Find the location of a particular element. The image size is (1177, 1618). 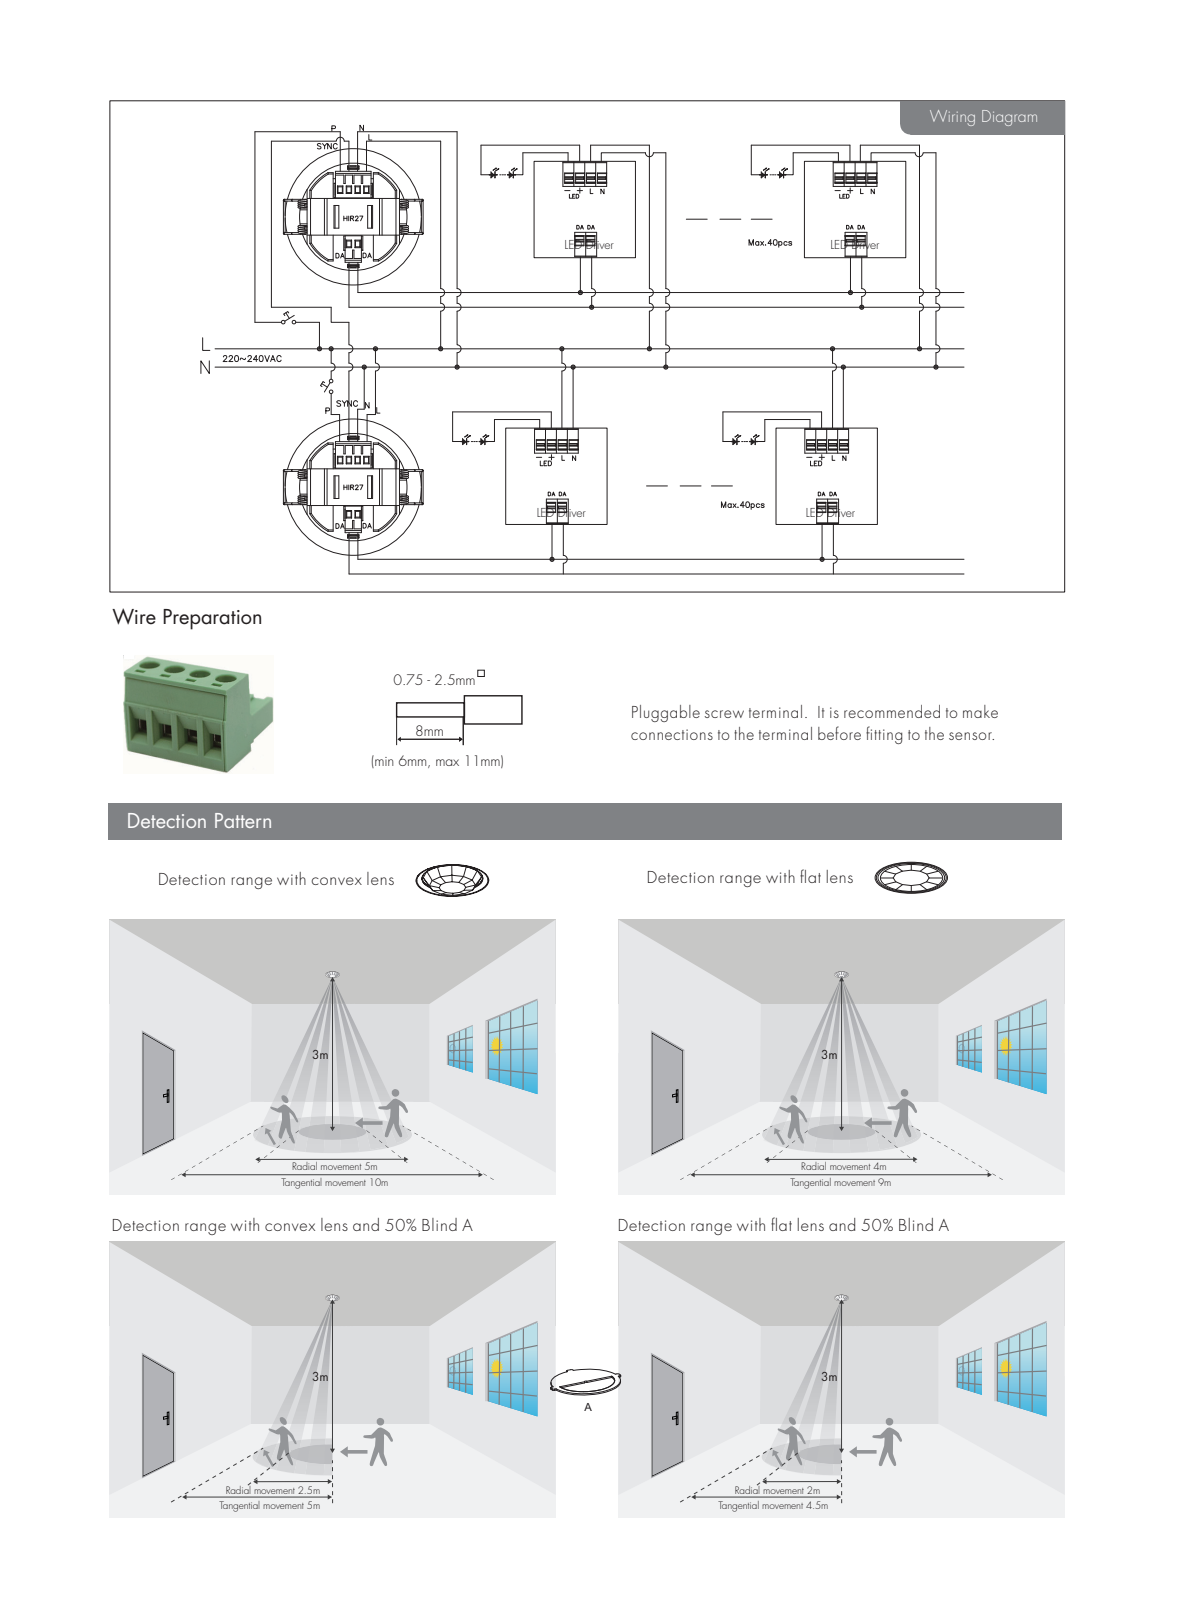

Wiring is located at coordinates (952, 118).
